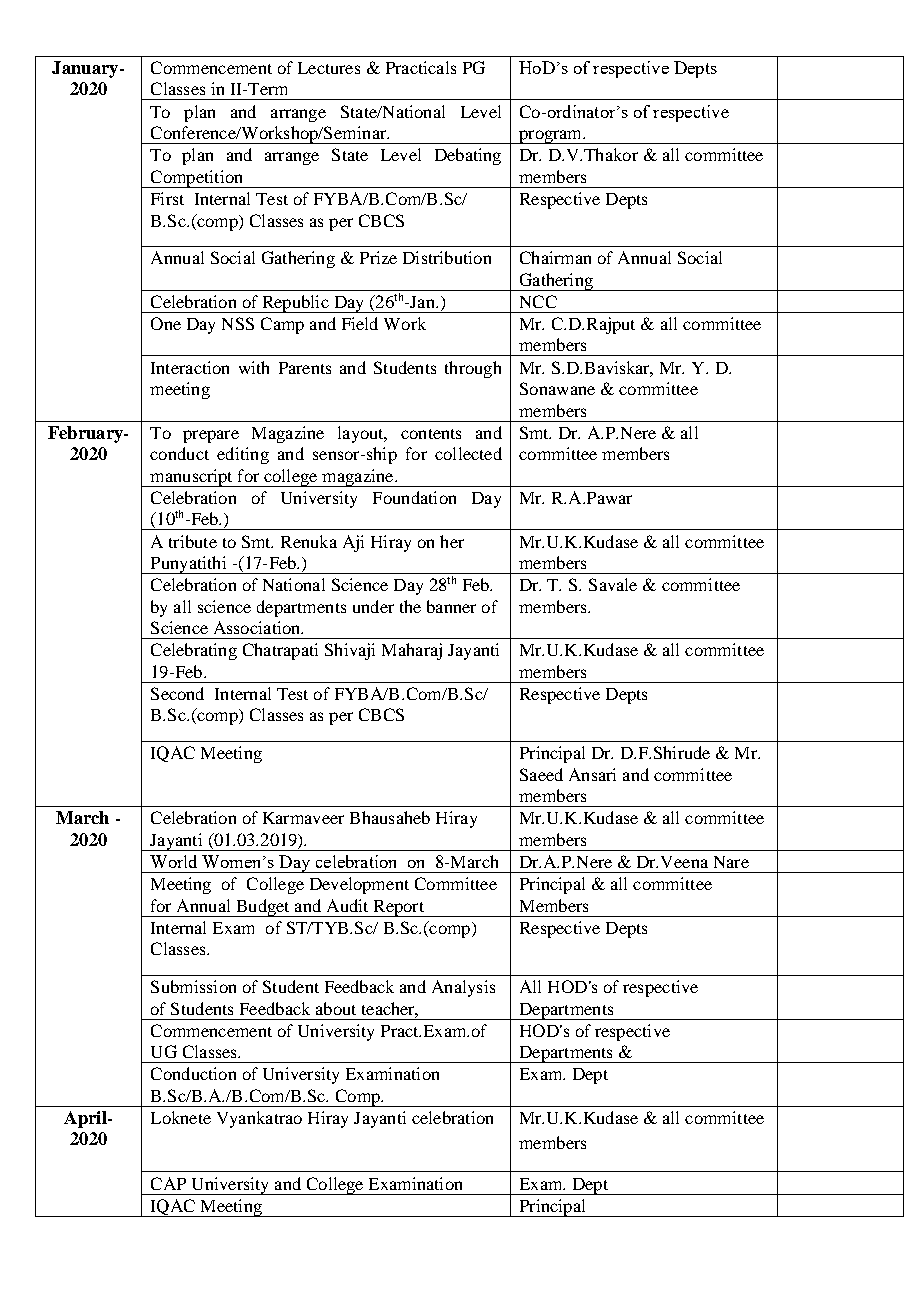 The height and width of the page is (1308, 924). What do you see at coordinates (468, 156) in the page?
I see `Debating` at bounding box center [468, 156].
